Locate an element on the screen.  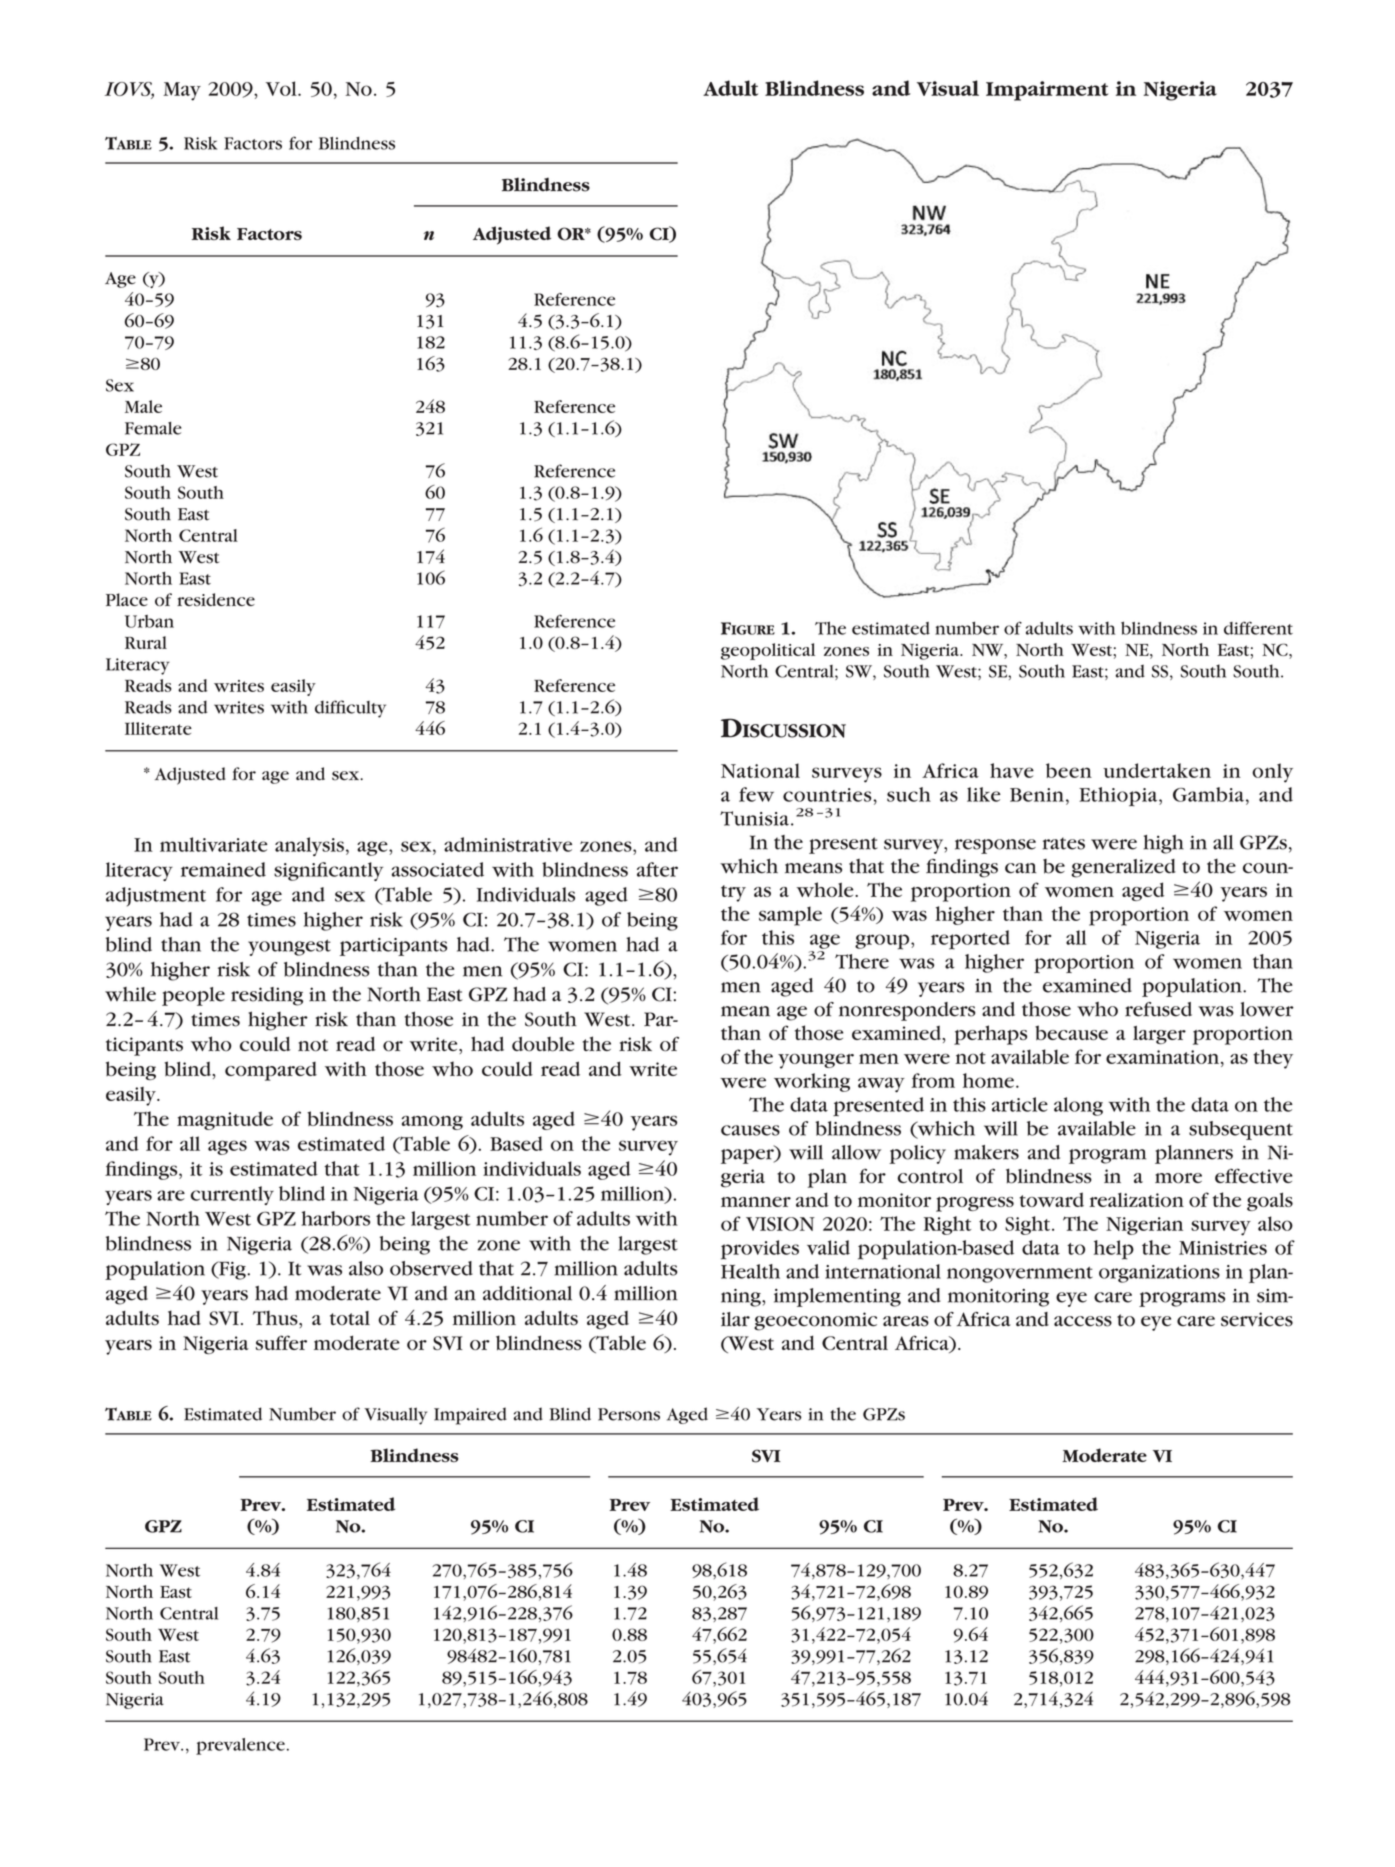
Persons is located at coordinates (629, 1414).
